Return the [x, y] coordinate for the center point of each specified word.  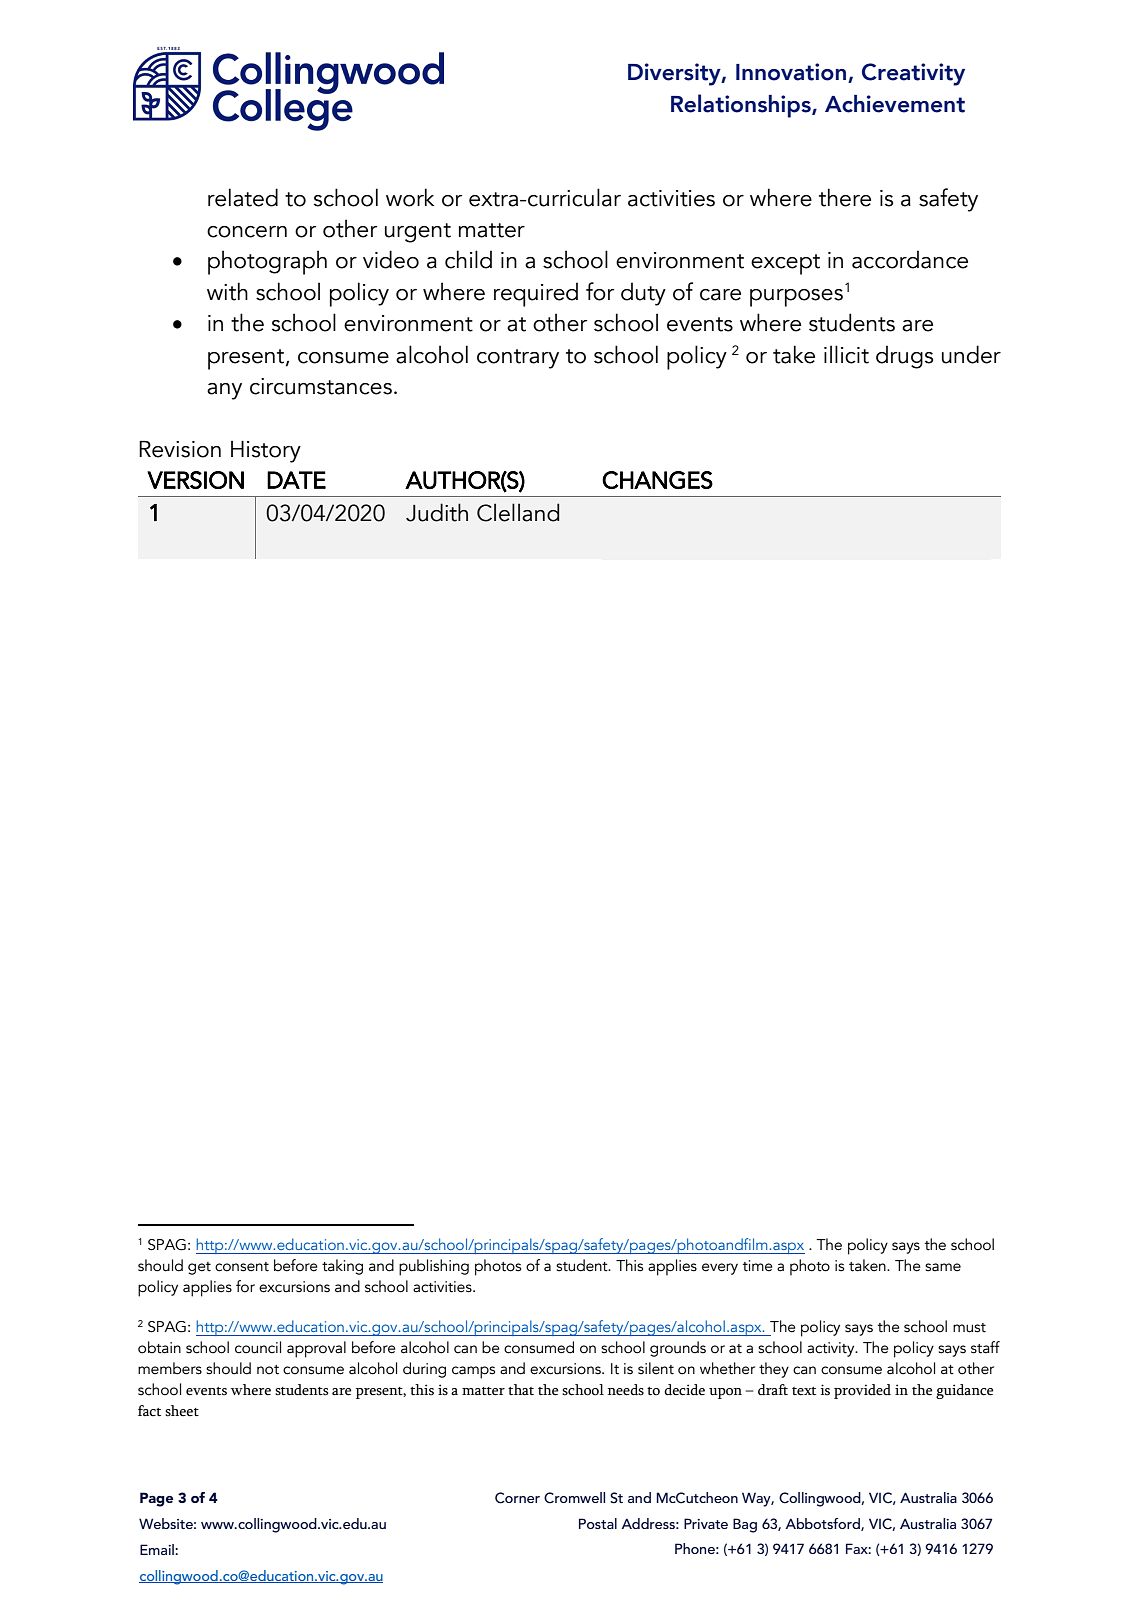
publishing [434, 1267]
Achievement [895, 104]
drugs [904, 357]
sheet [182, 1411]
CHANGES [657, 480]
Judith [437, 512]
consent [242, 1267]
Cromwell [574, 1498]
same [943, 1267]
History [266, 452]
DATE [296, 480]
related [243, 197]
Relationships [742, 106]
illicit [846, 354]
